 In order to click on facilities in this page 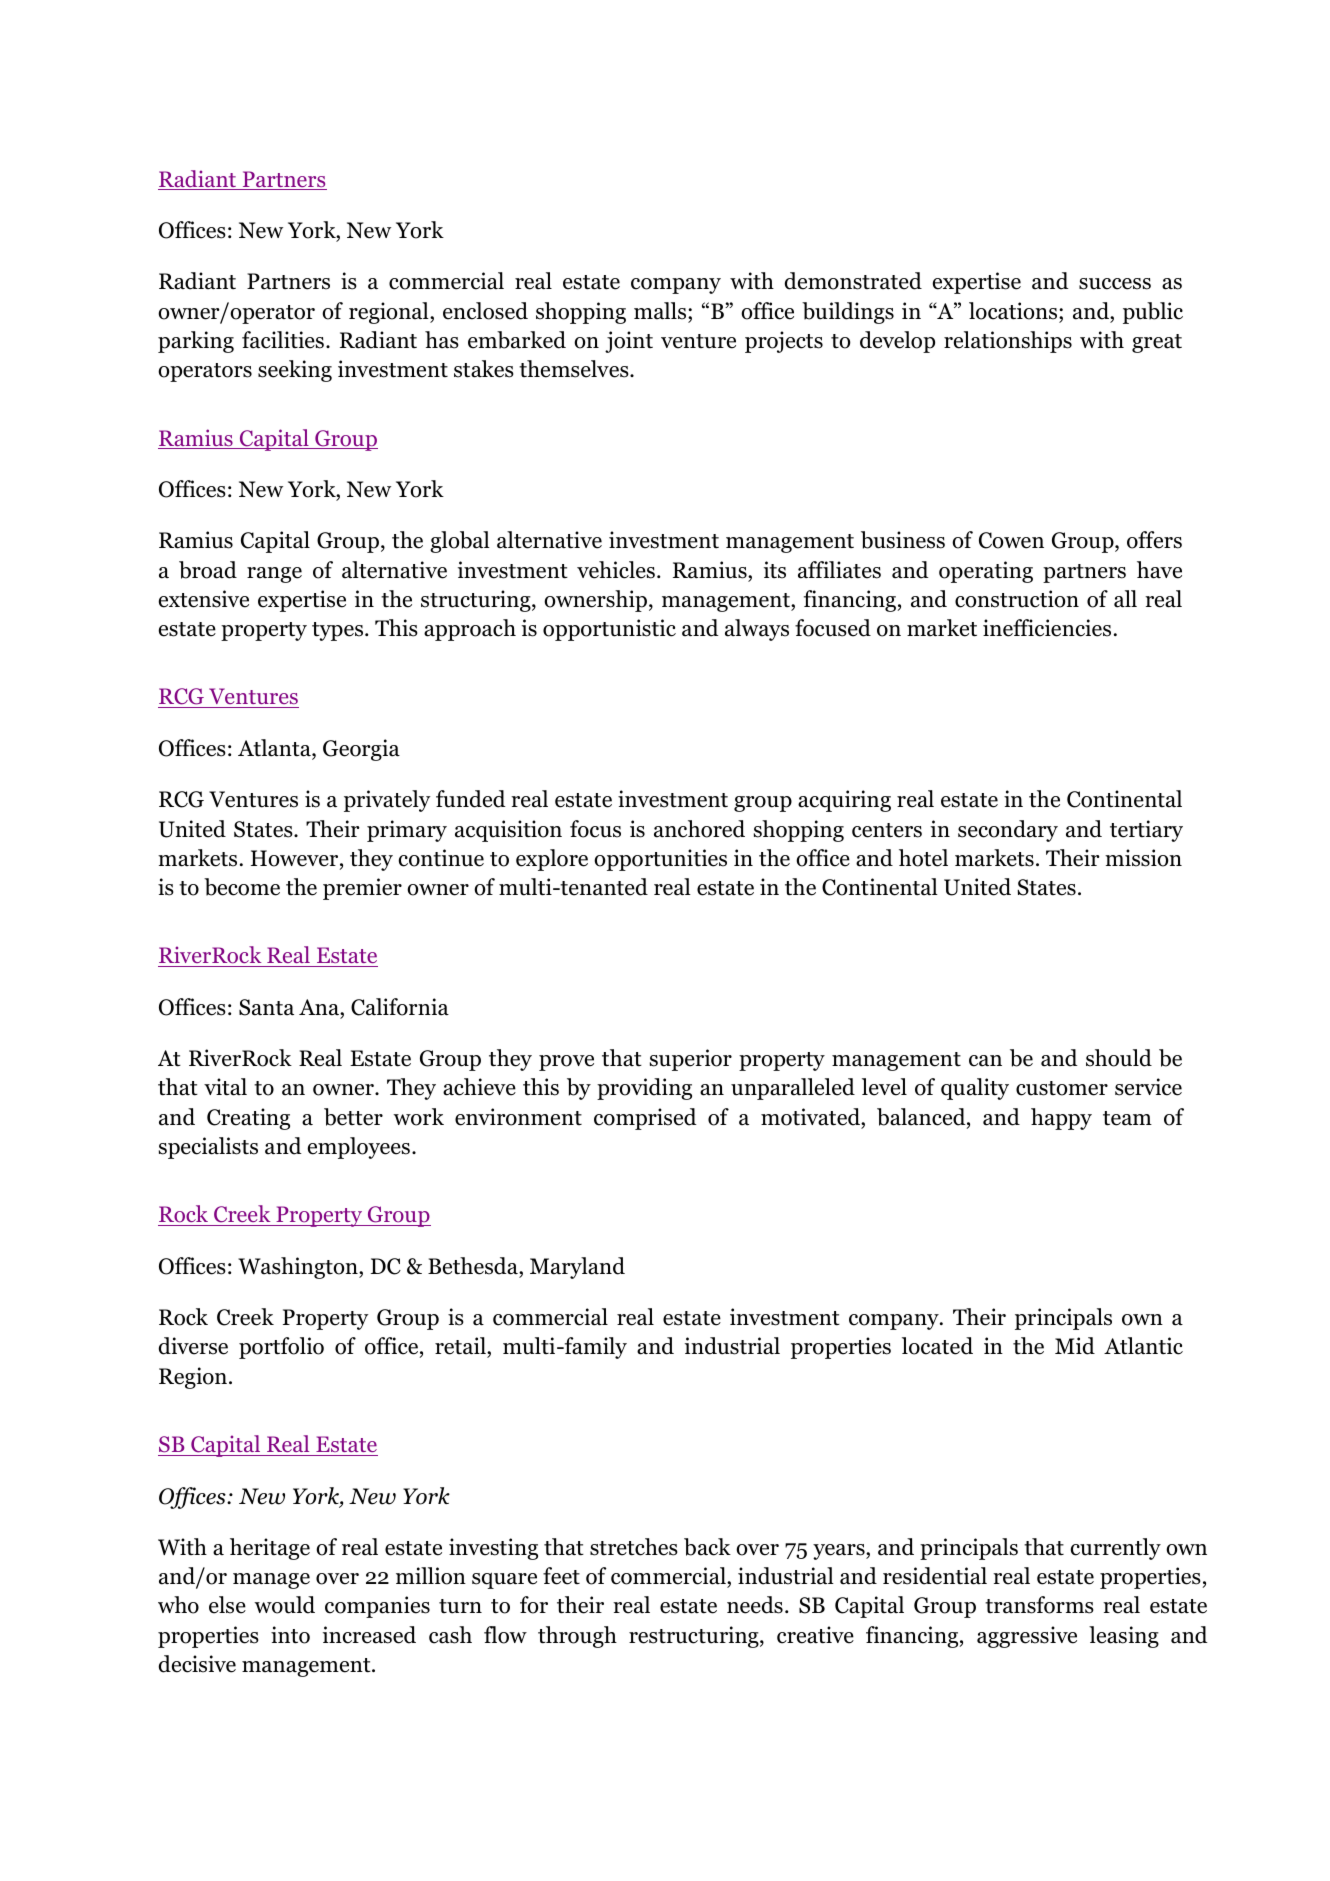, I will do `click(283, 340)`.
